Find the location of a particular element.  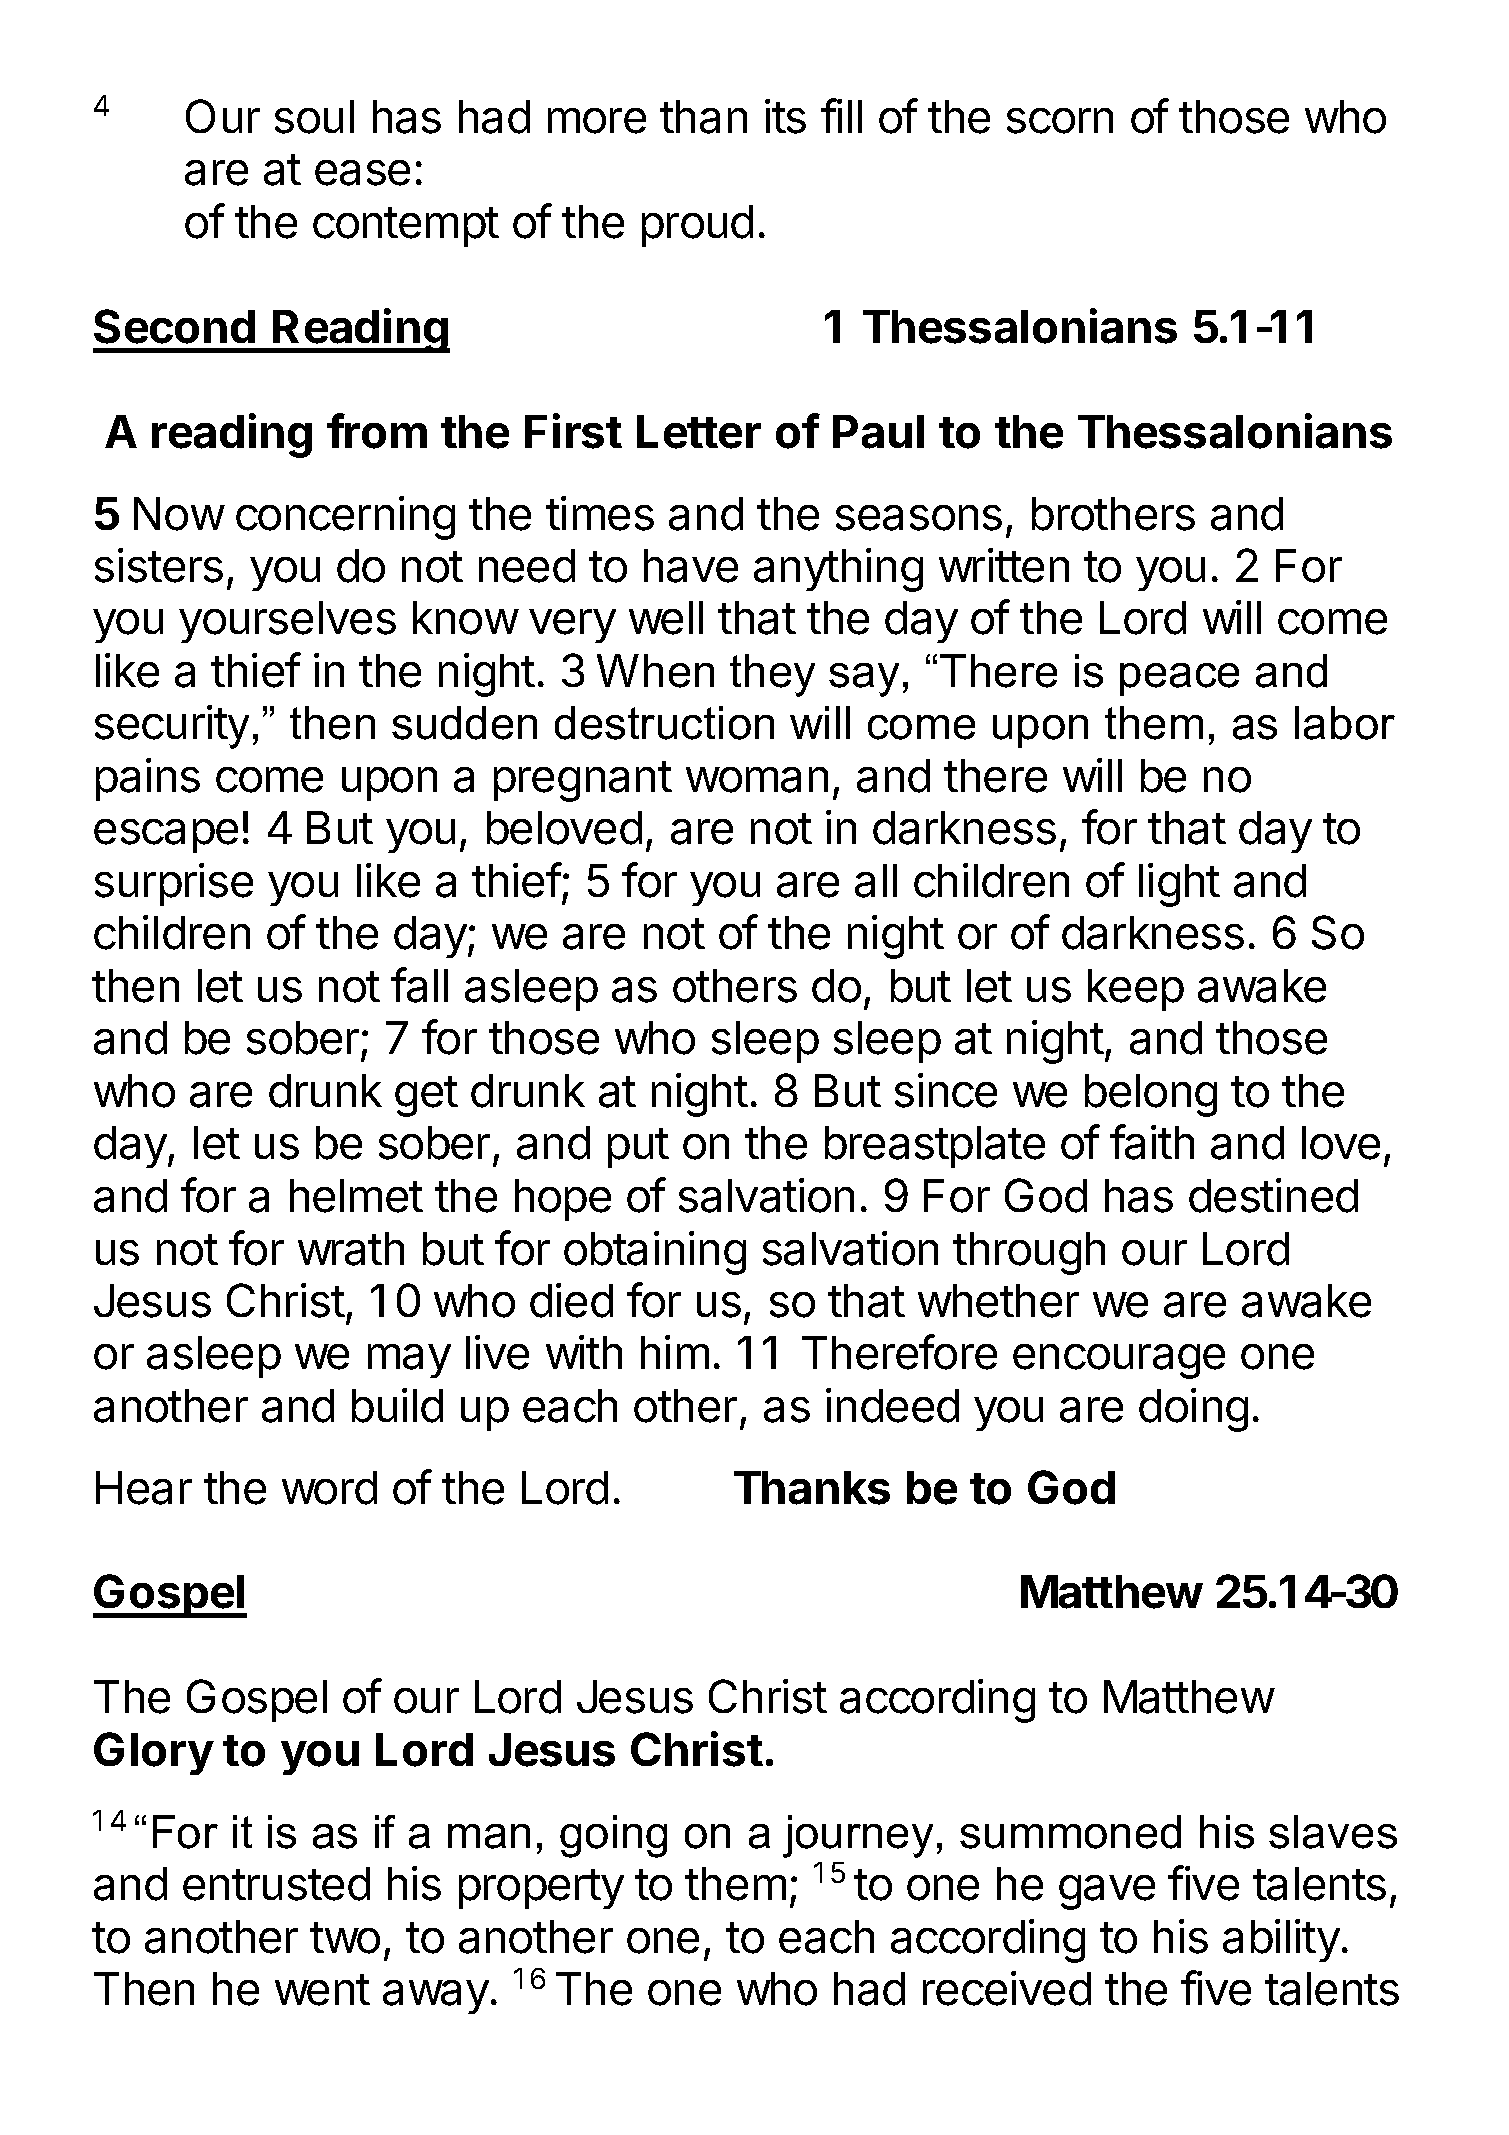

scorn is located at coordinates (1060, 121).
